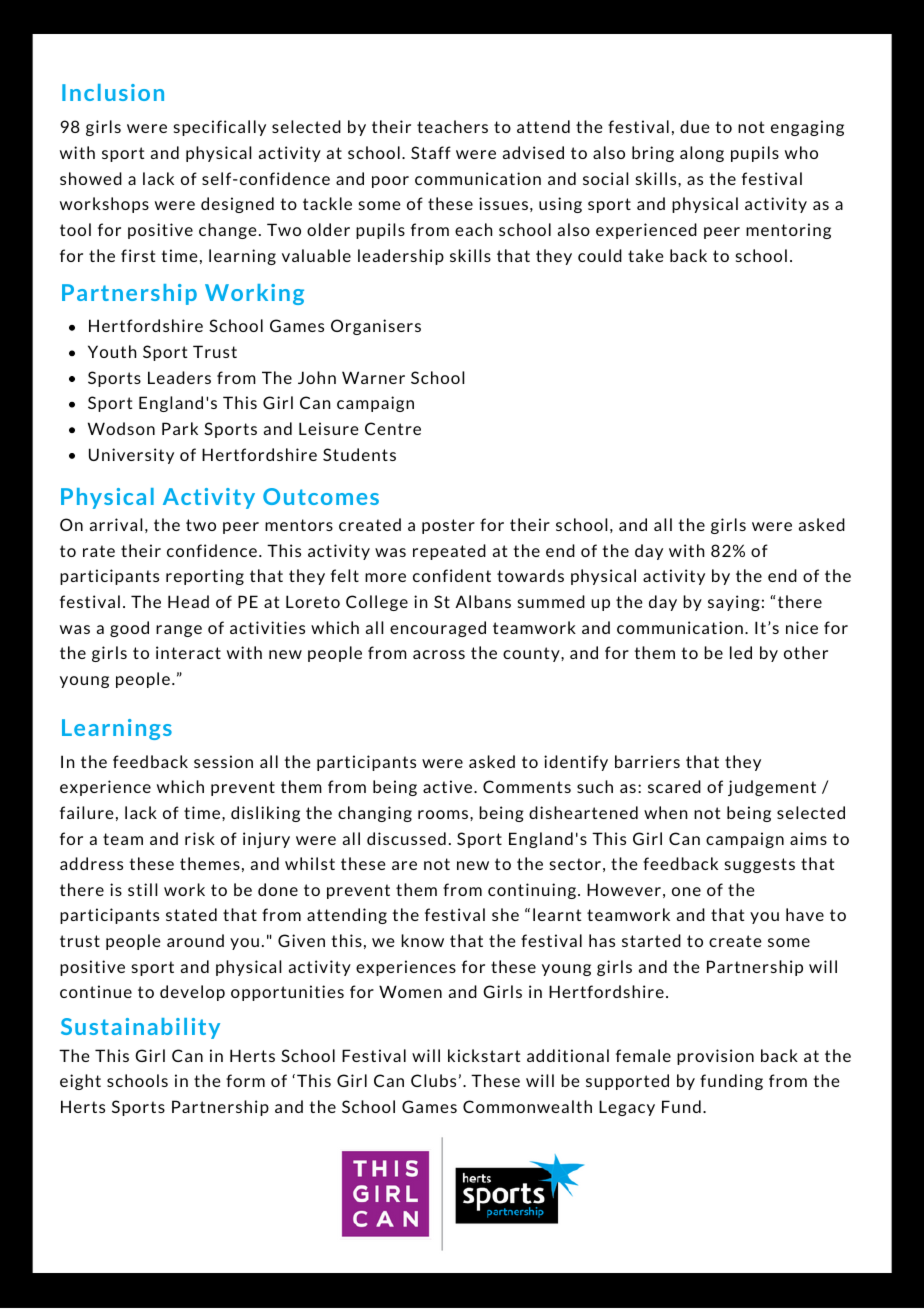  What do you see at coordinates (760, 865) in the screenshot?
I see `suggests` at bounding box center [760, 865].
